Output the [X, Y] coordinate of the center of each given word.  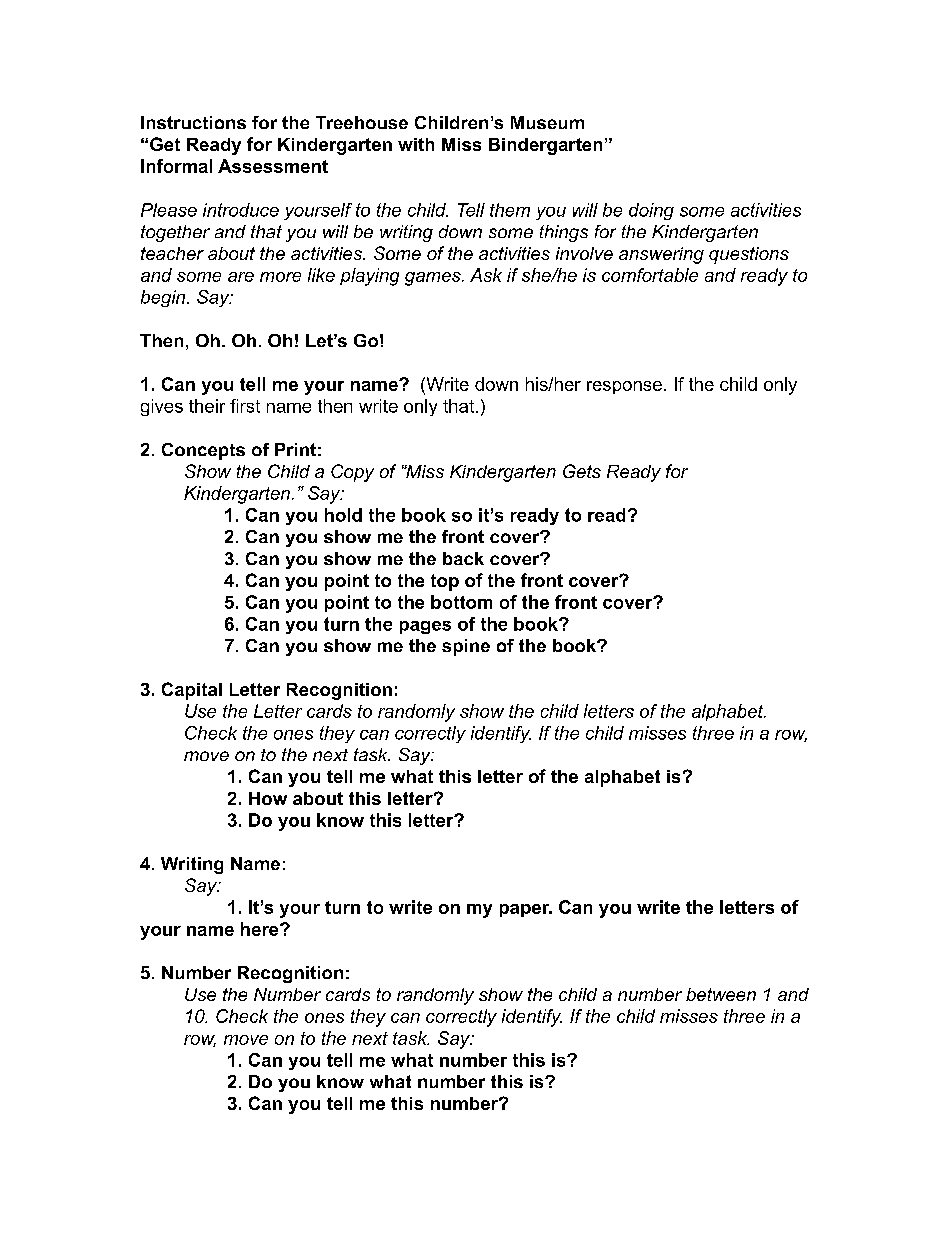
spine [466, 647]
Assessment [273, 166]
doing [651, 211]
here [261, 929]
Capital [192, 691]
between [721, 994]
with [416, 144]
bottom [461, 602]
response [624, 387]
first [245, 406]
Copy [352, 473]
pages [425, 627]
